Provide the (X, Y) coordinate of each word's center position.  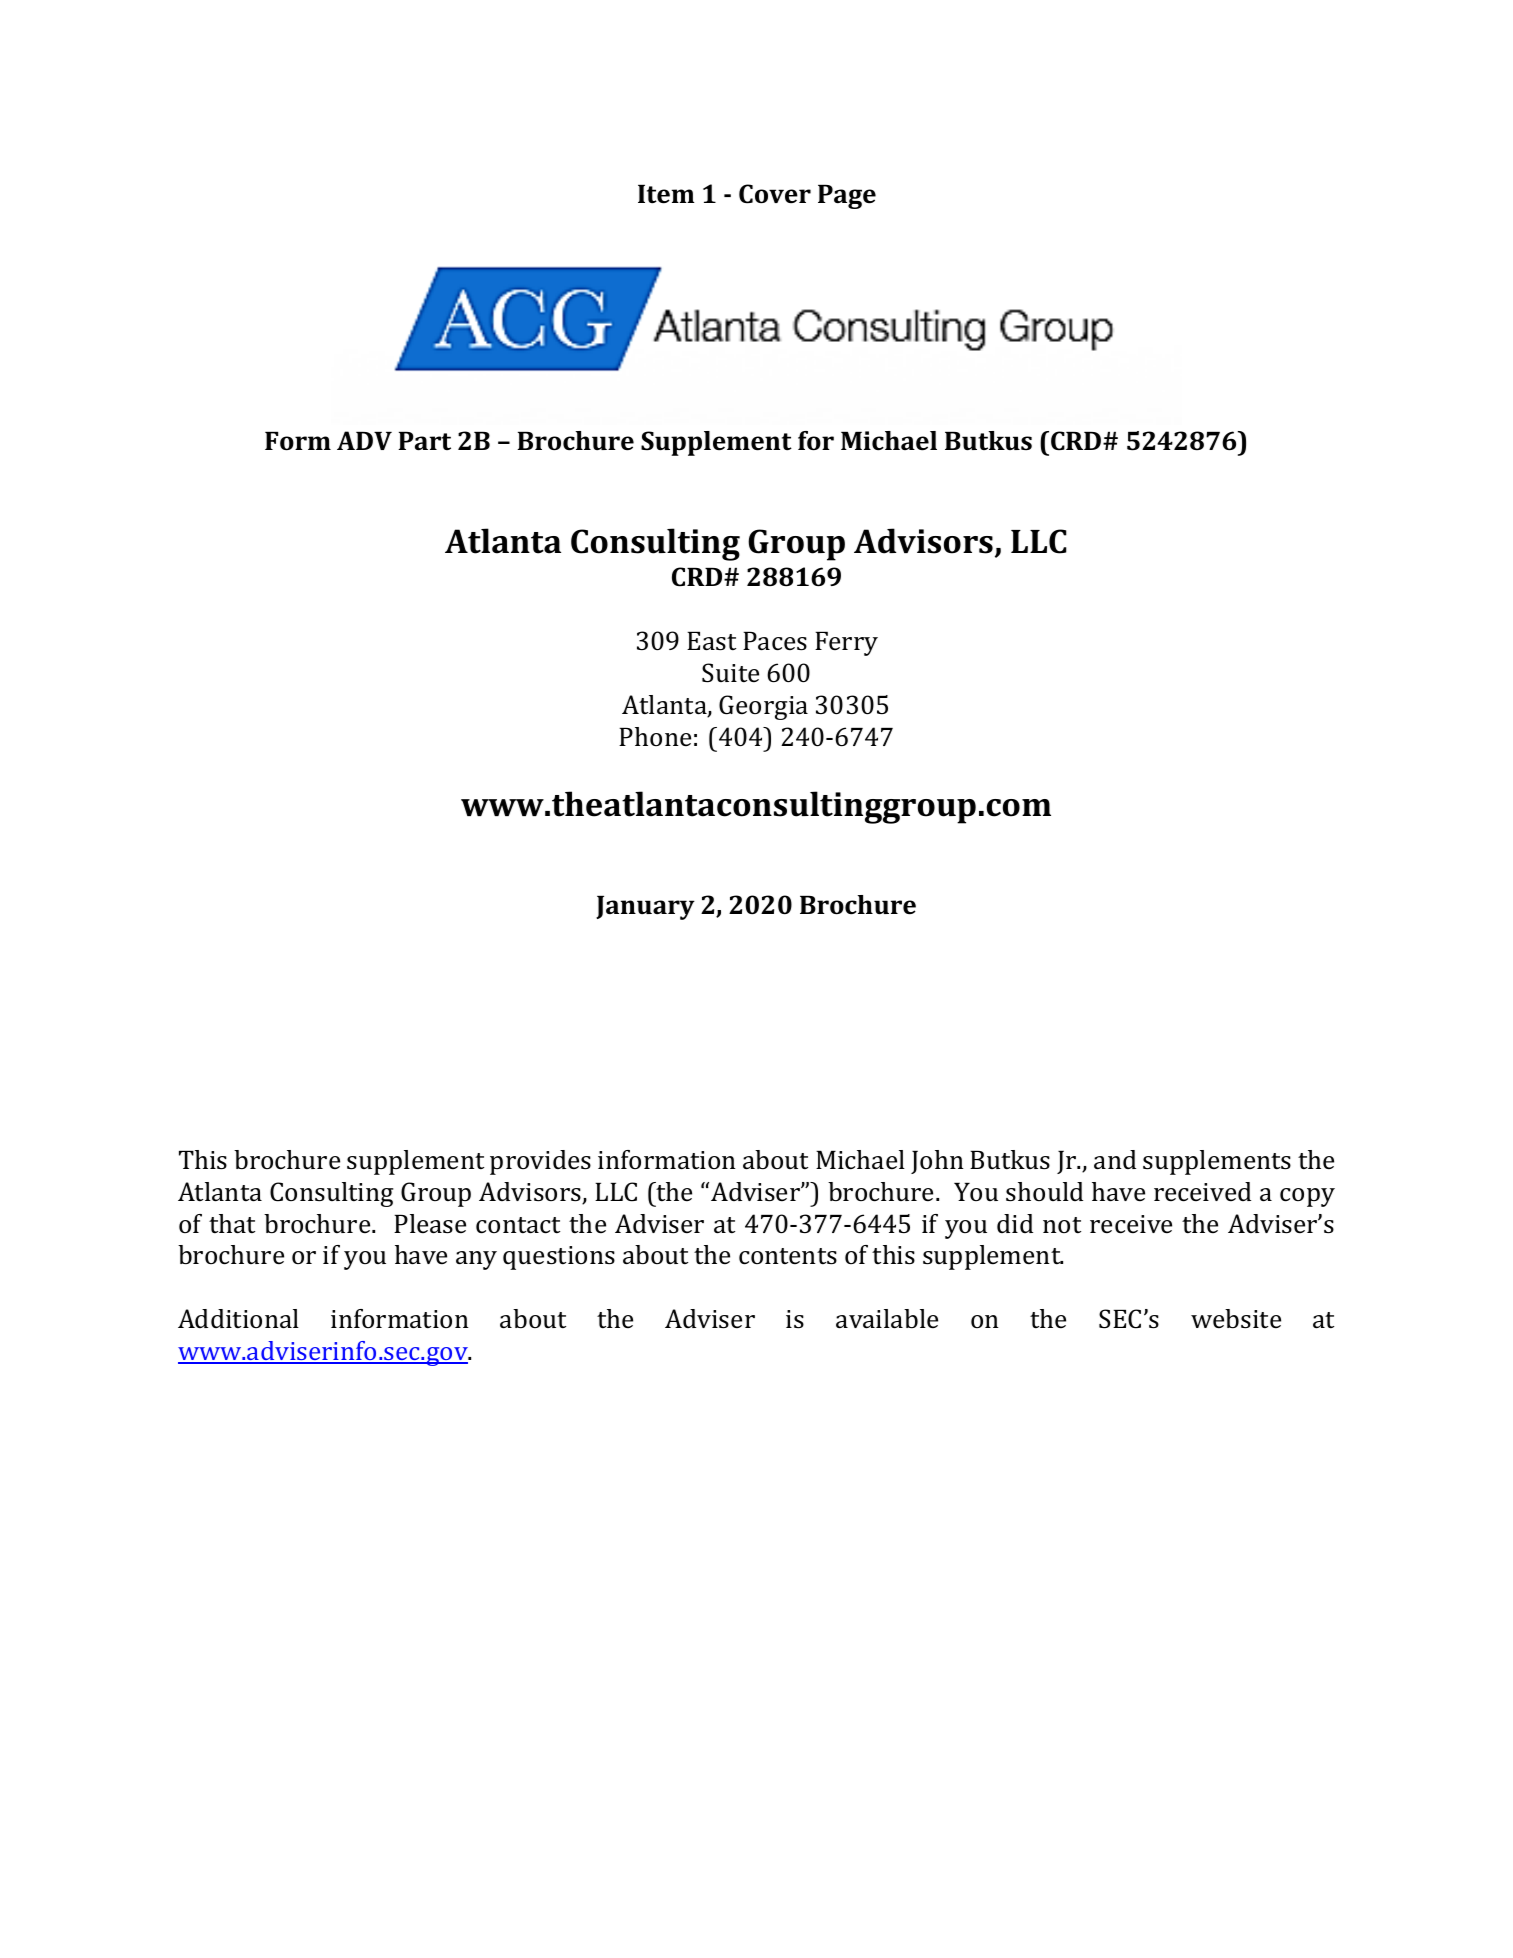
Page (847, 197)
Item (666, 194)
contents (788, 1256)
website (1236, 1319)
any (476, 1260)
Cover (775, 194)
